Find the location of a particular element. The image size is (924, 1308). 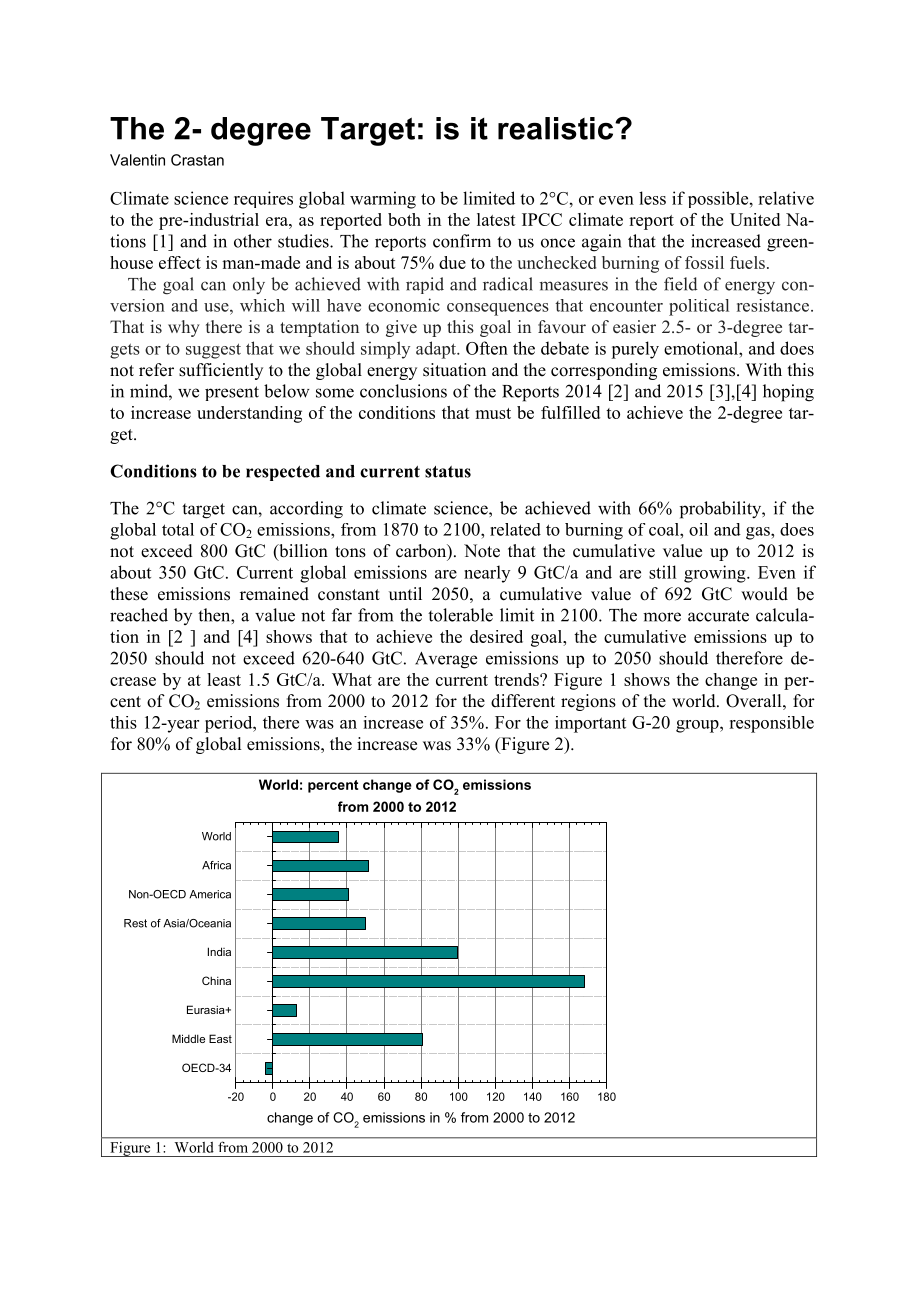

sufficiently is located at coordinates (221, 371).
